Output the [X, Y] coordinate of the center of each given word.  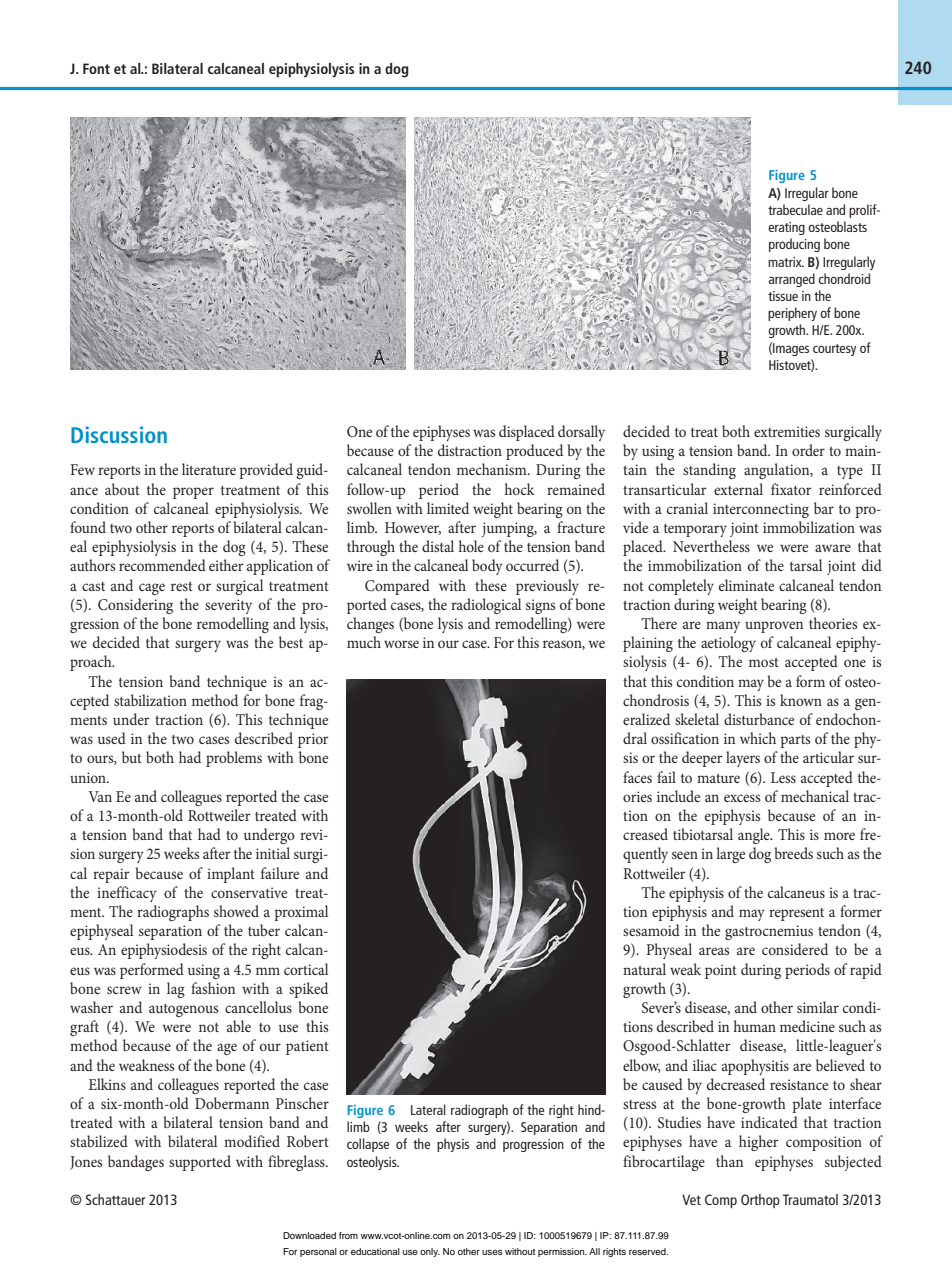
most [764, 662]
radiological [486, 606]
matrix [786, 262]
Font [96, 68]
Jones [86, 1163]
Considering [135, 606]
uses [492, 1252]
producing [794, 245]
